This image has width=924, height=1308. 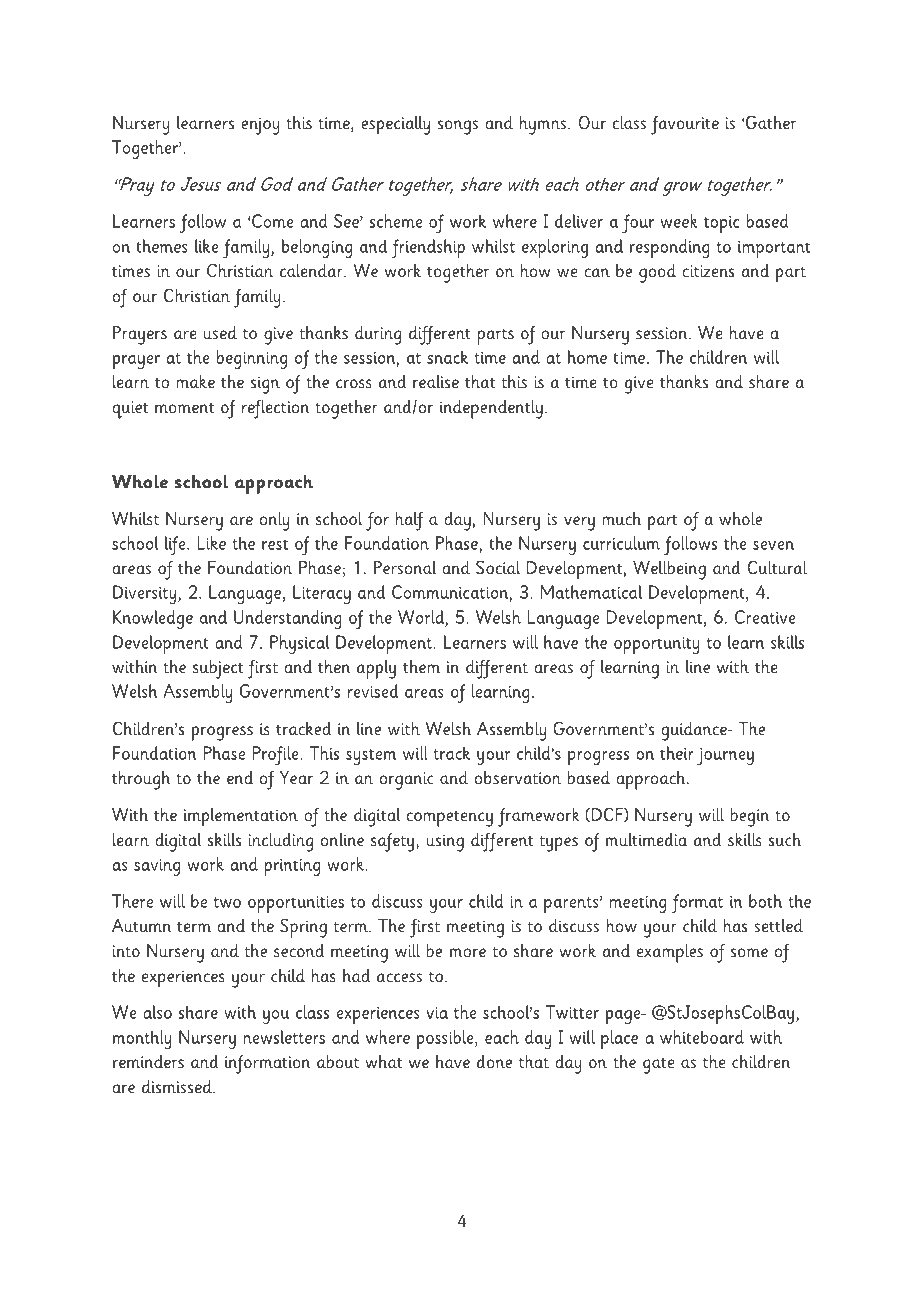 I want to click on realise, so click(x=436, y=382).
